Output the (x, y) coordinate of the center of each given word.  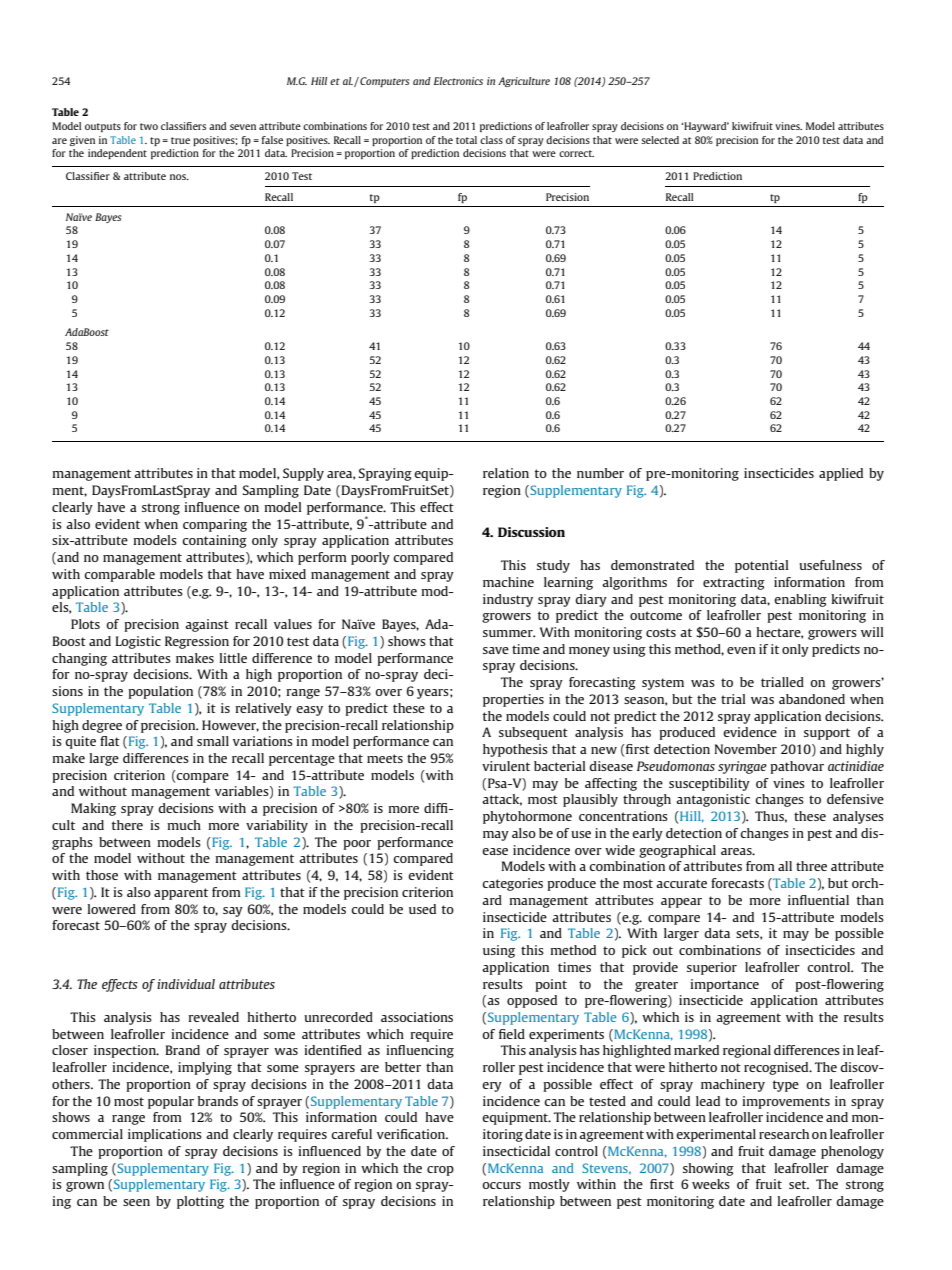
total (466, 140)
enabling (800, 600)
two (149, 126)
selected (660, 140)
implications (165, 1135)
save (496, 650)
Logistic (138, 642)
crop (440, 1171)
